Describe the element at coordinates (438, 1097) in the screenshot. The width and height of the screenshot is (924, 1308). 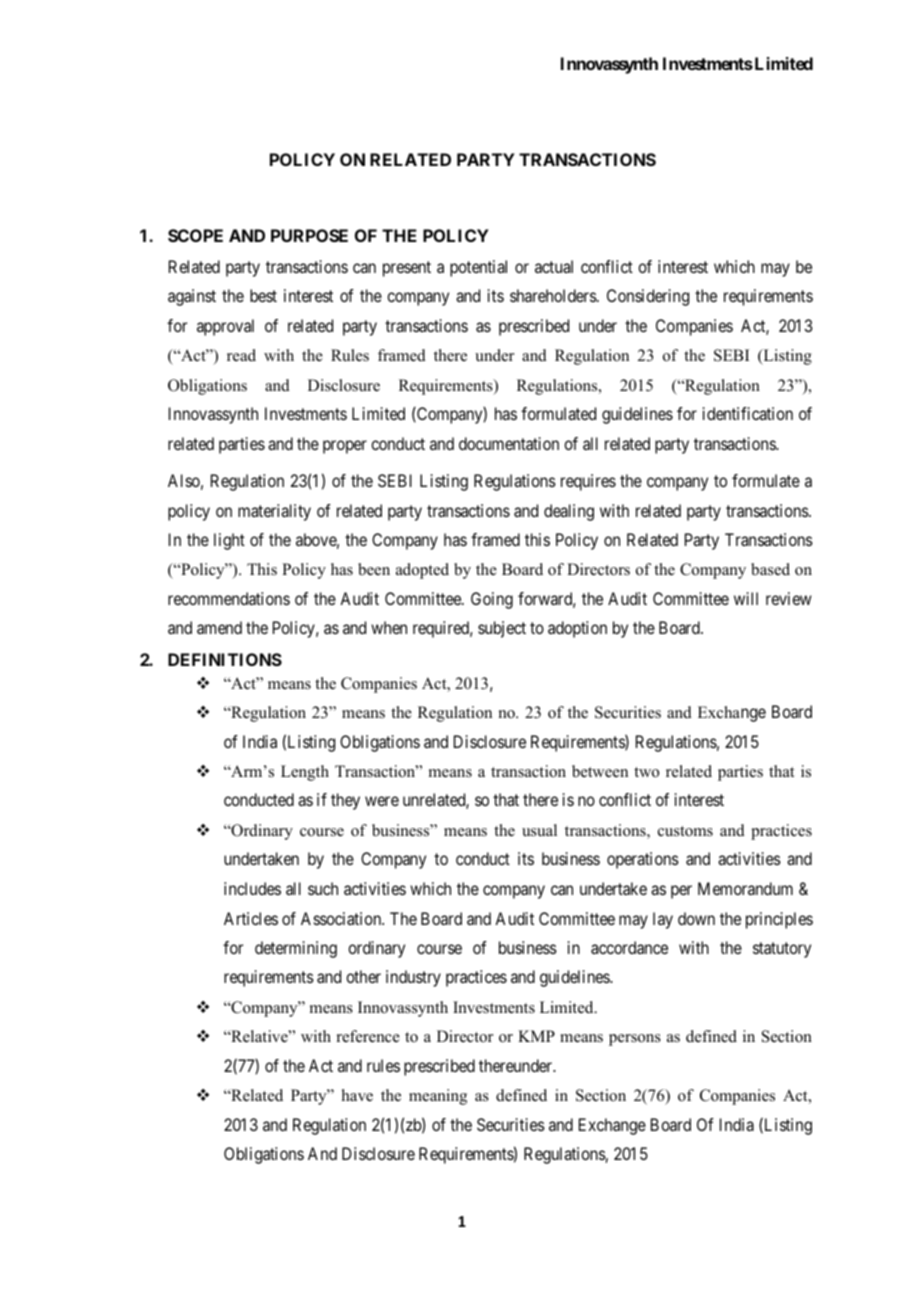
I see `meaning` at that location.
